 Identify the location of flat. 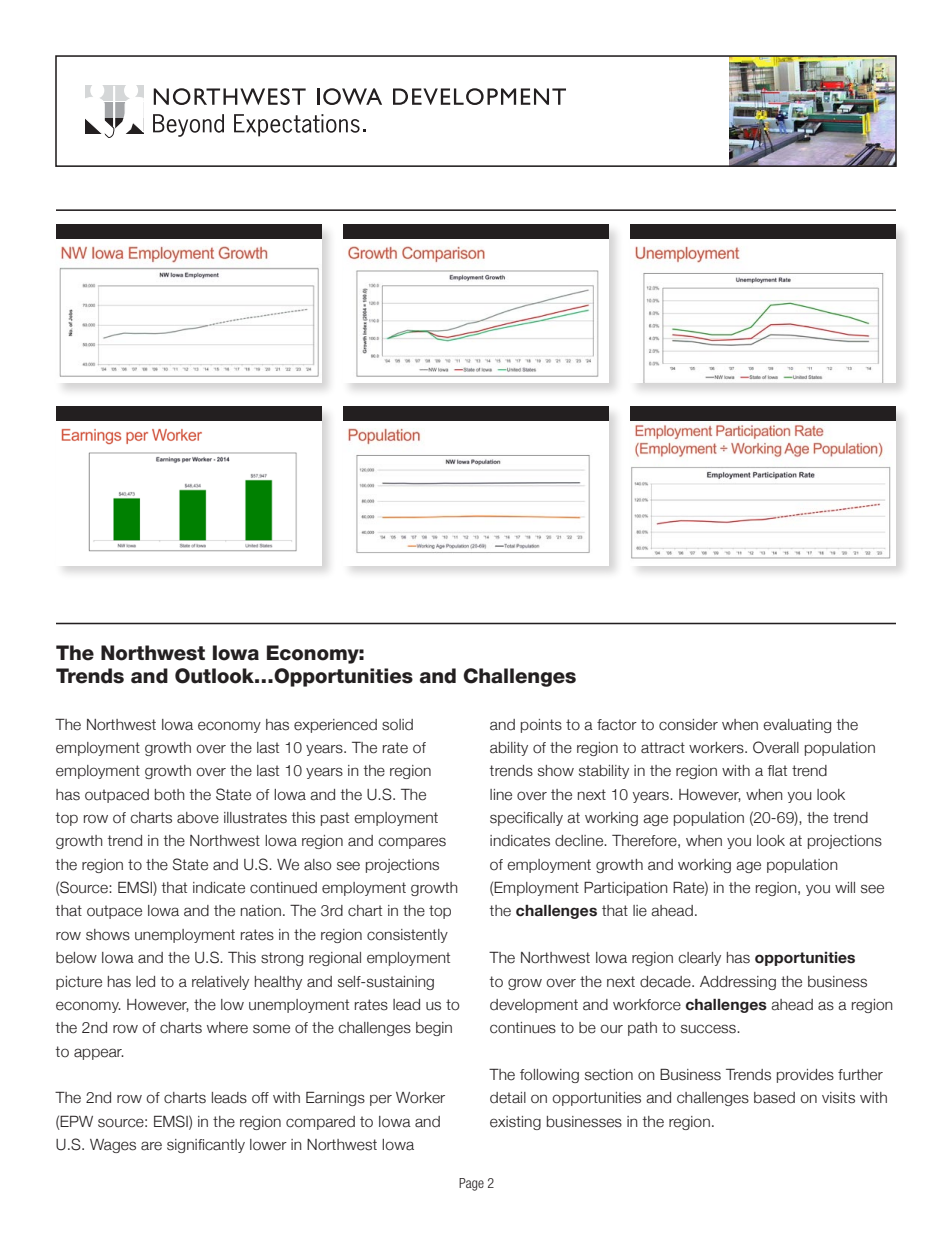
(777, 771).
